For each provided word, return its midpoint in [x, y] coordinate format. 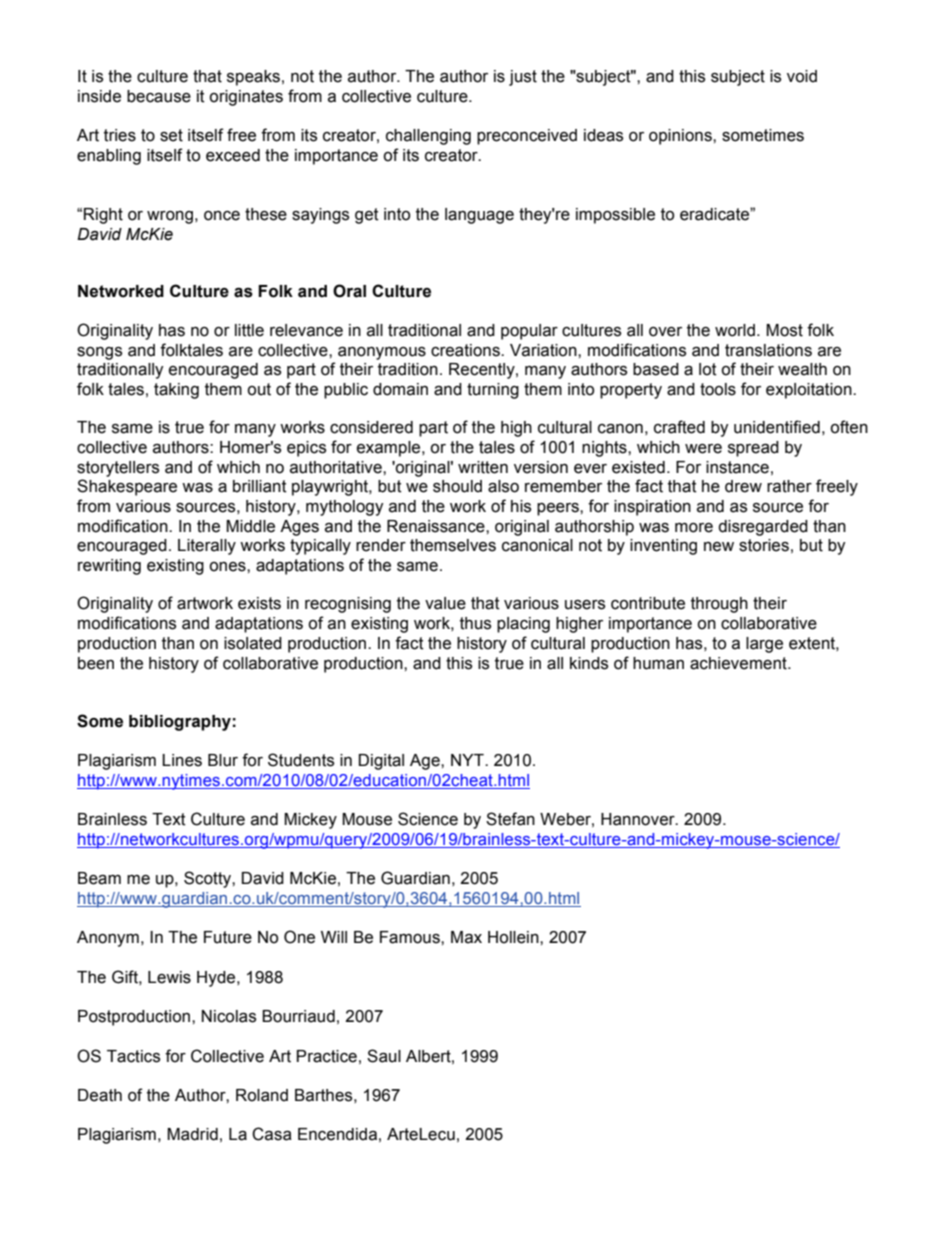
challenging [428, 137]
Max [466, 937]
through [719, 605]
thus [475, 623]
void [802, 76]
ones [228, 567]
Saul [384, 1056]
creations [466, 350]
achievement [739, 663]
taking [176, 391]
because [159, 96]
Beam [99, 878]
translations [768, 350]
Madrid [192, 1134]
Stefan [510, 819]
